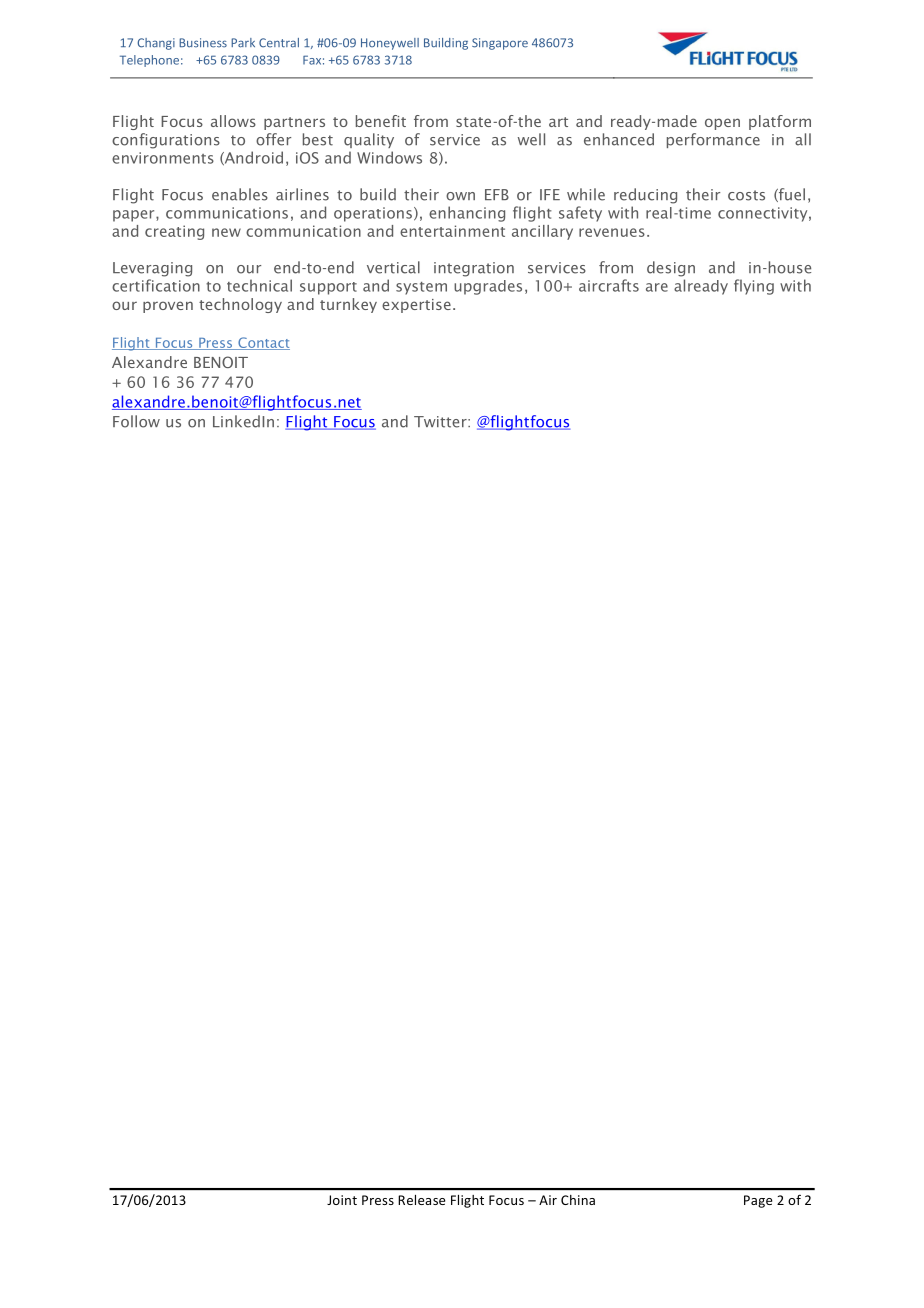 This screenshot has height=1308, width=924. Describe the element at coordinates (136, 421) in the screenshot. I see `Follow` at that location.
